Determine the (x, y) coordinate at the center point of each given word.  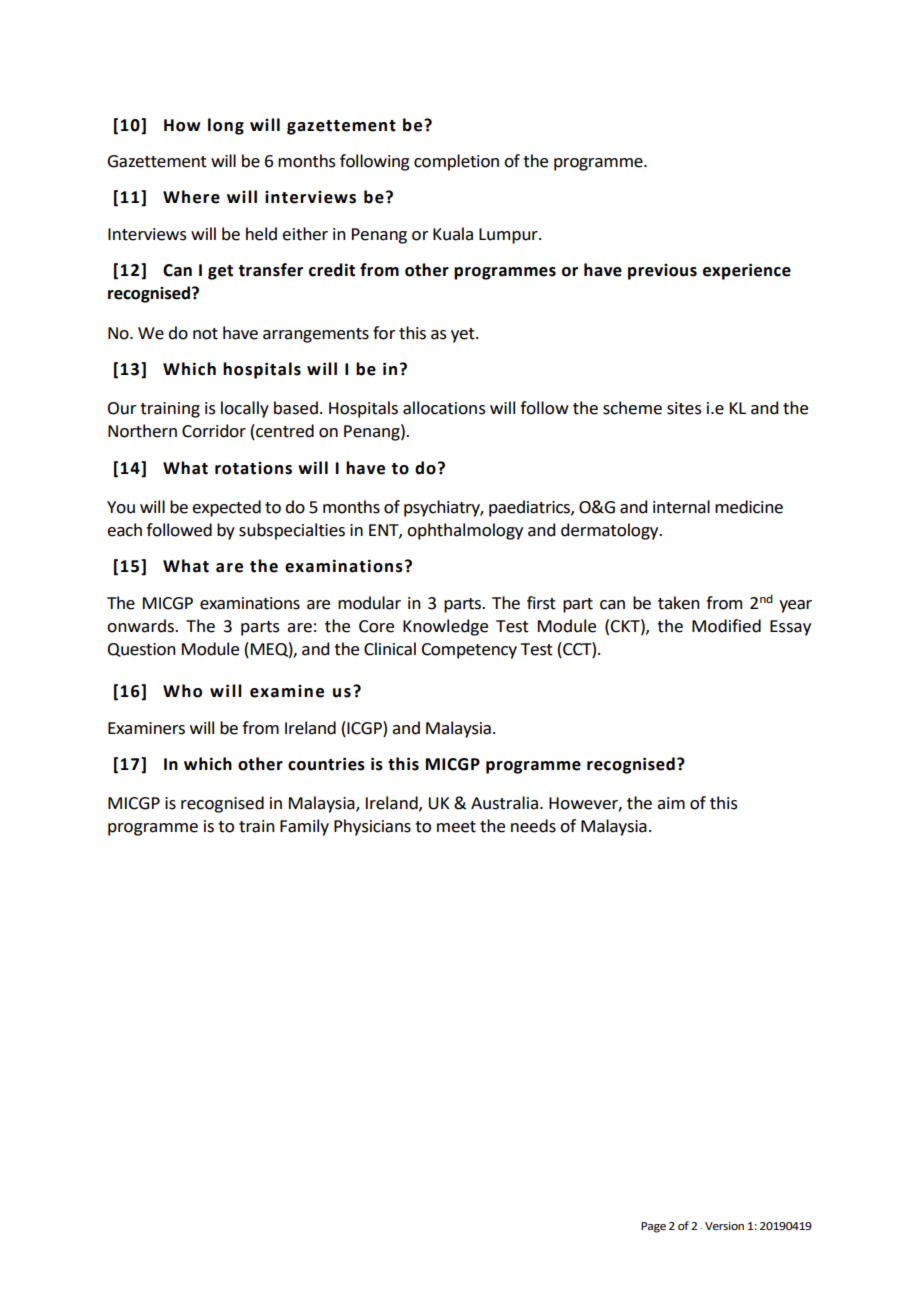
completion (456, 162)
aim (671, 803)
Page (653, 1227)
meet (456, 827)
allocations (444, 408)
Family (304, 827)
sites (684, 408)
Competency (469, 651)
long (226, 126)
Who (182, 691)
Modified (726, 626)
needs (533, 826)
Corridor (214, 431)
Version (724, 1226)
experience (747, 271)
